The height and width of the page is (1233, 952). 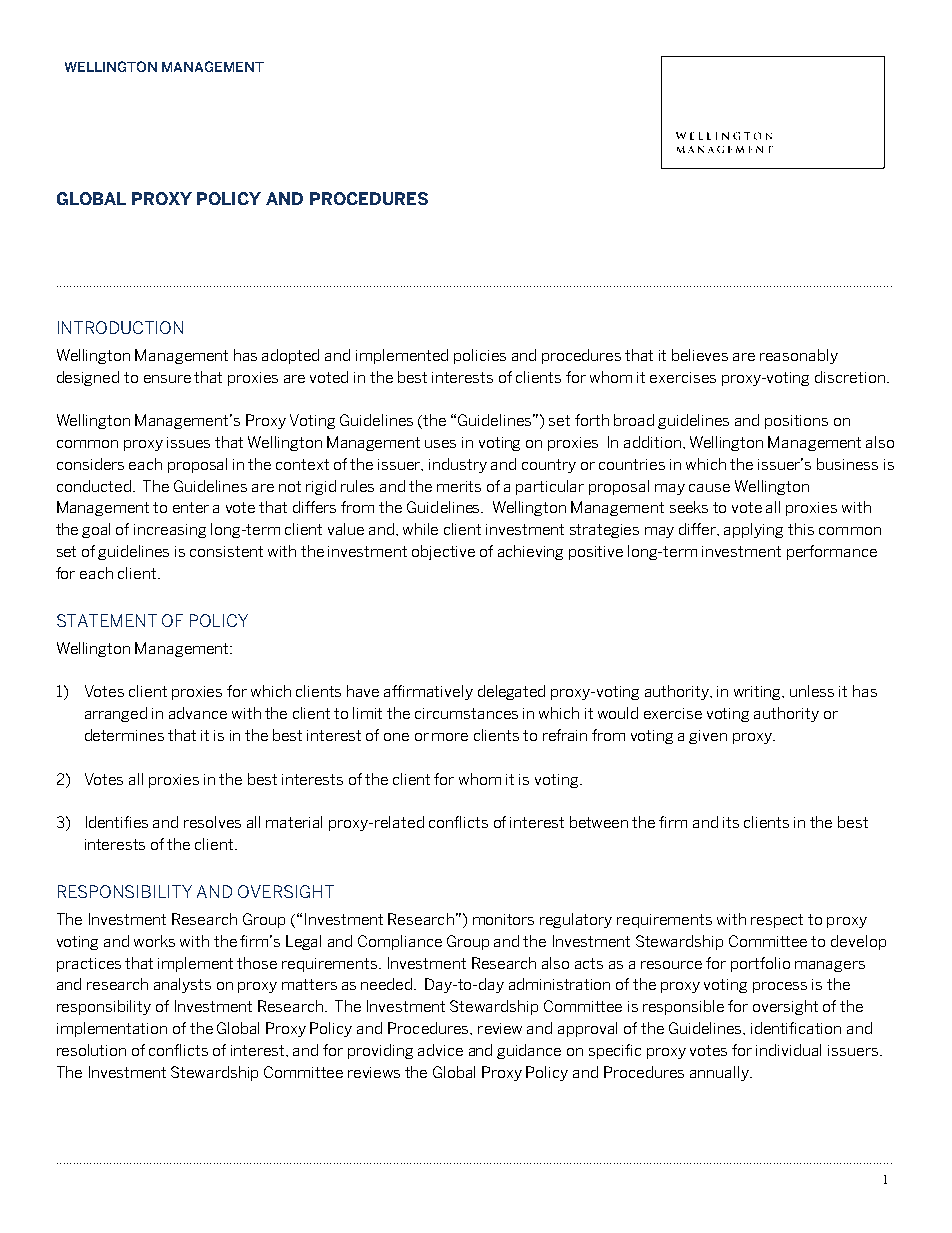 What do you see at coordinates (708, 737) in the page?
I see `given` at bounding box center [708, 737].
